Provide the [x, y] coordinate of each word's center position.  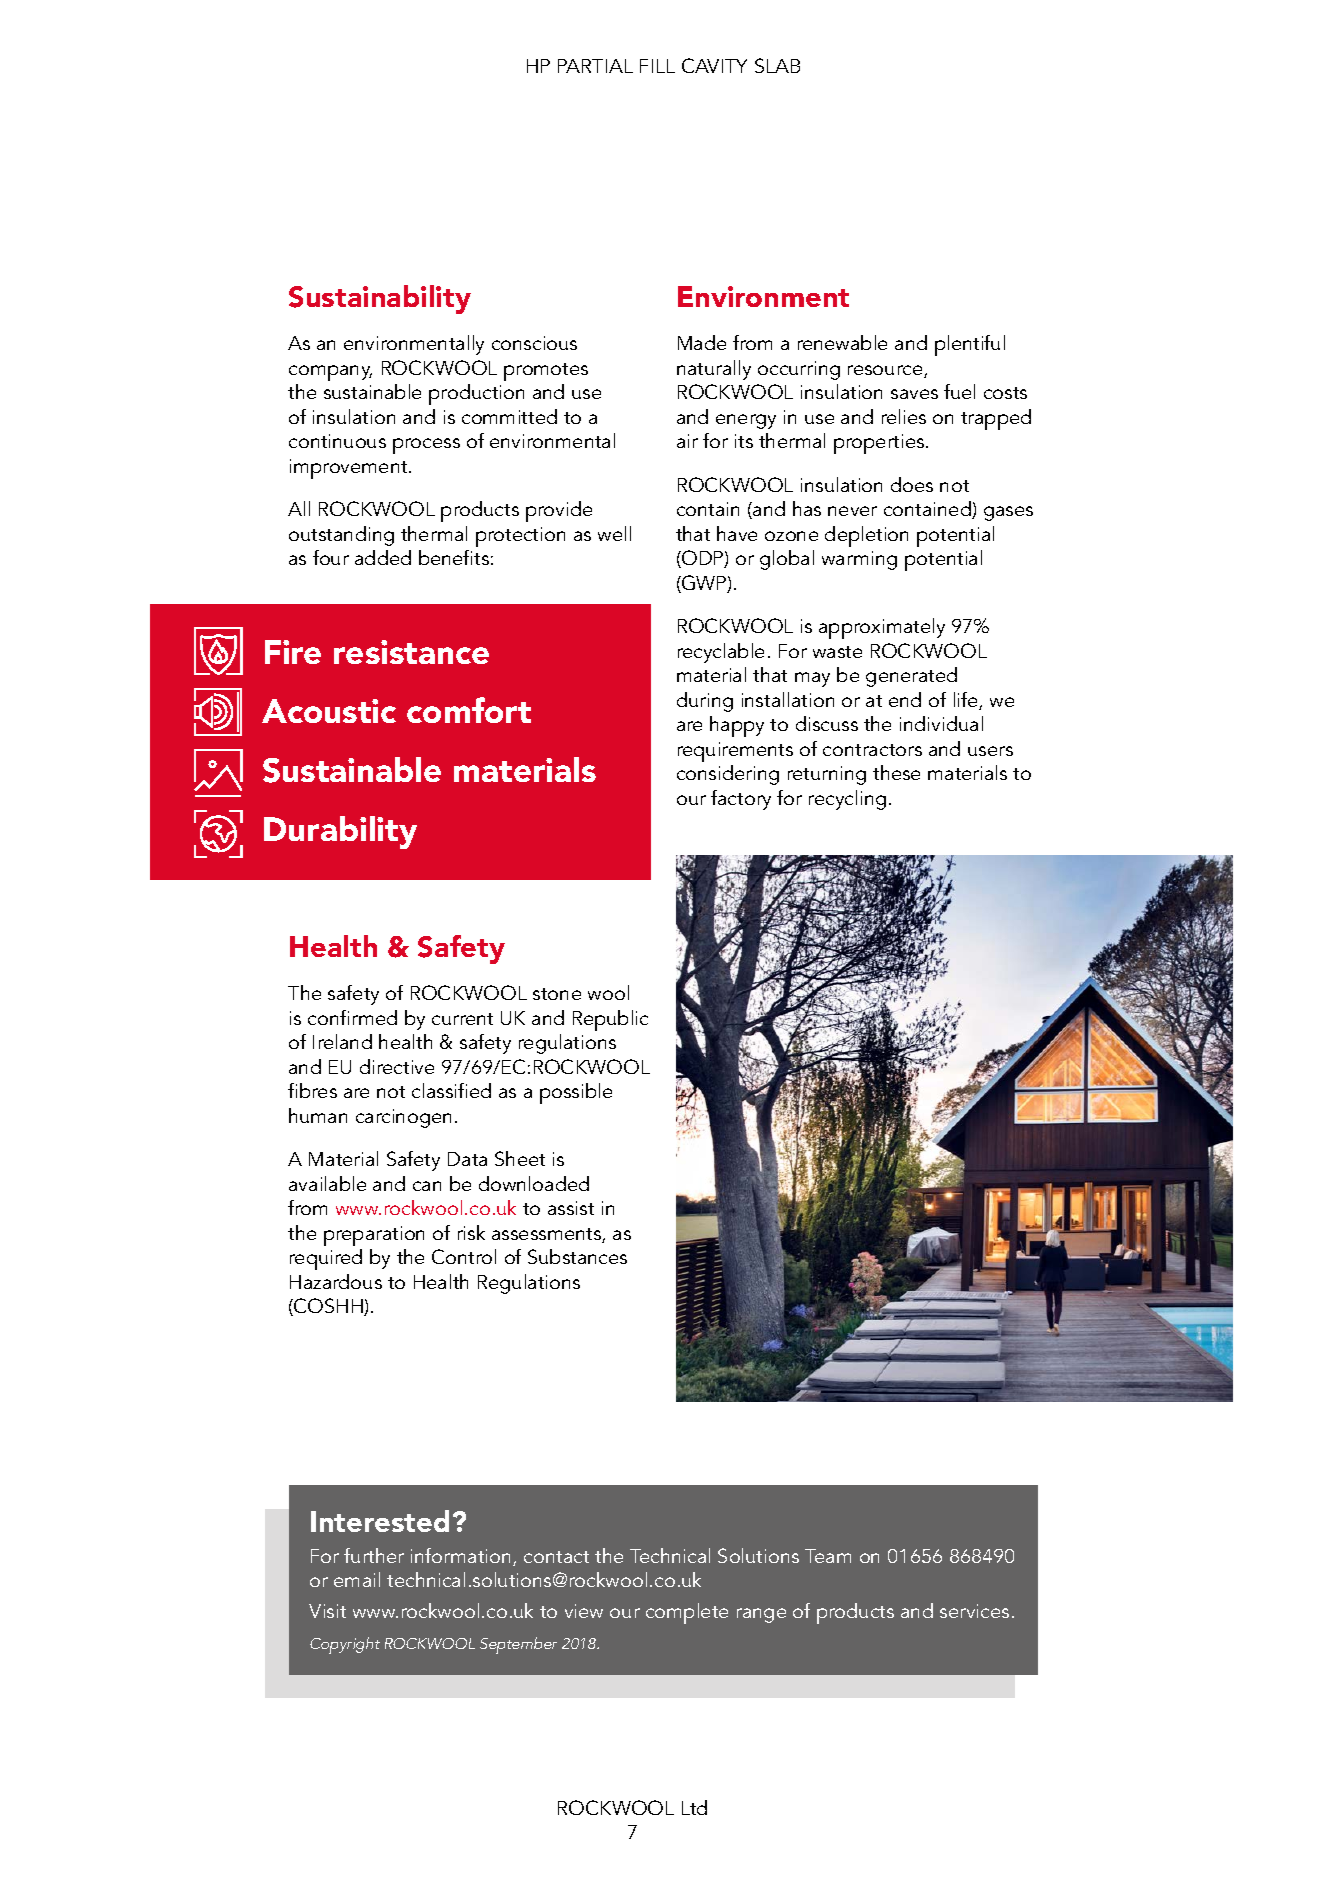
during [705, 702]
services [974, 1611]
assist [571, 1208]
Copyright [345, 1645]
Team [828, 1556]
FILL [657, 66]
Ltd [694, 1807]
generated [911, 677]
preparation [374, 1236]
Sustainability [380, 299]
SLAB [777, 65]
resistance [411, 652]
